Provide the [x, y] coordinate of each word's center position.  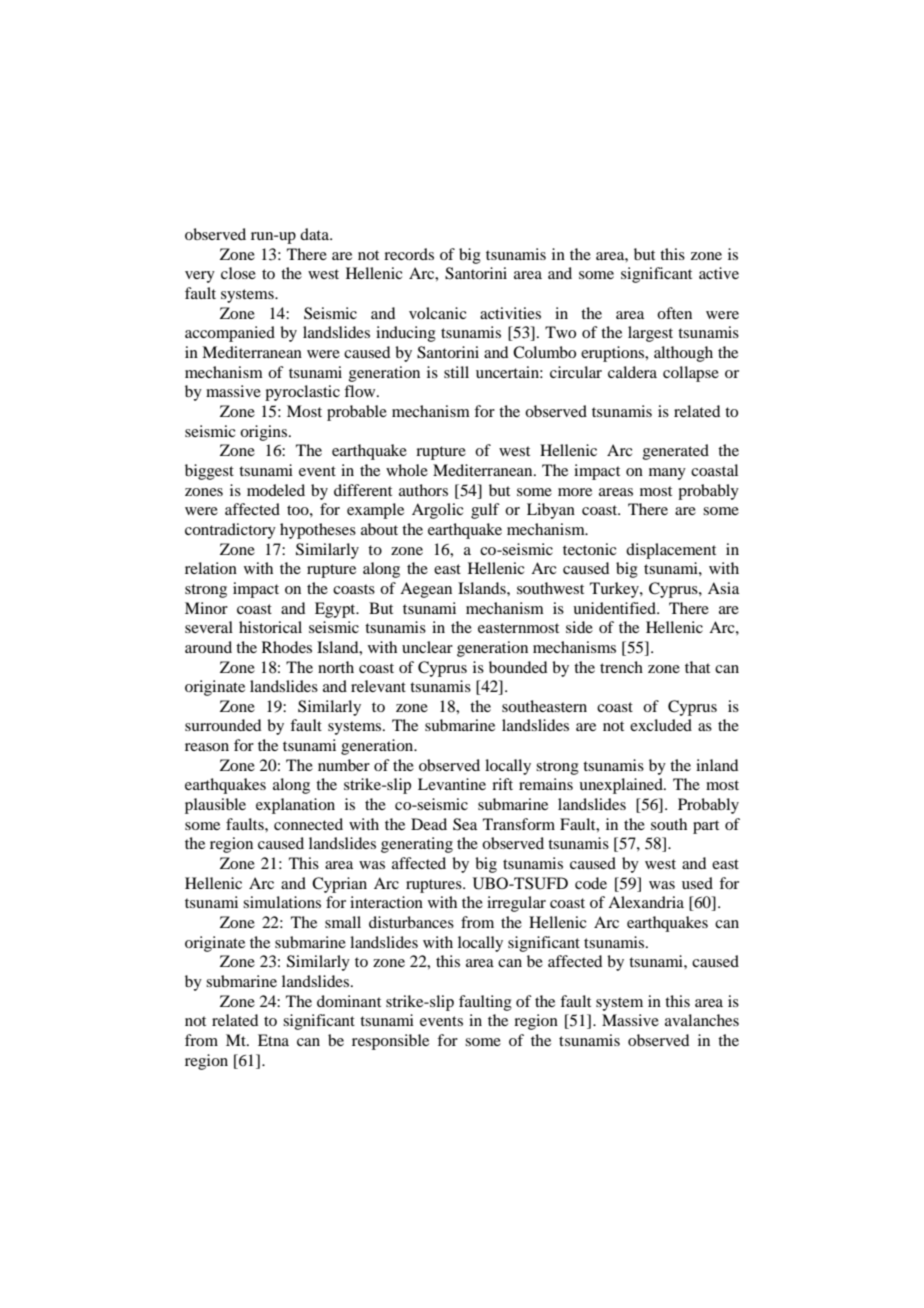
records [409, 254]
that [697, 667]
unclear [427, 647]
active [719, 273]
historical [270, 627]
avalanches [702, 1020]
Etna [273, 1040]
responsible [390, 1042]
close [238, 273]
